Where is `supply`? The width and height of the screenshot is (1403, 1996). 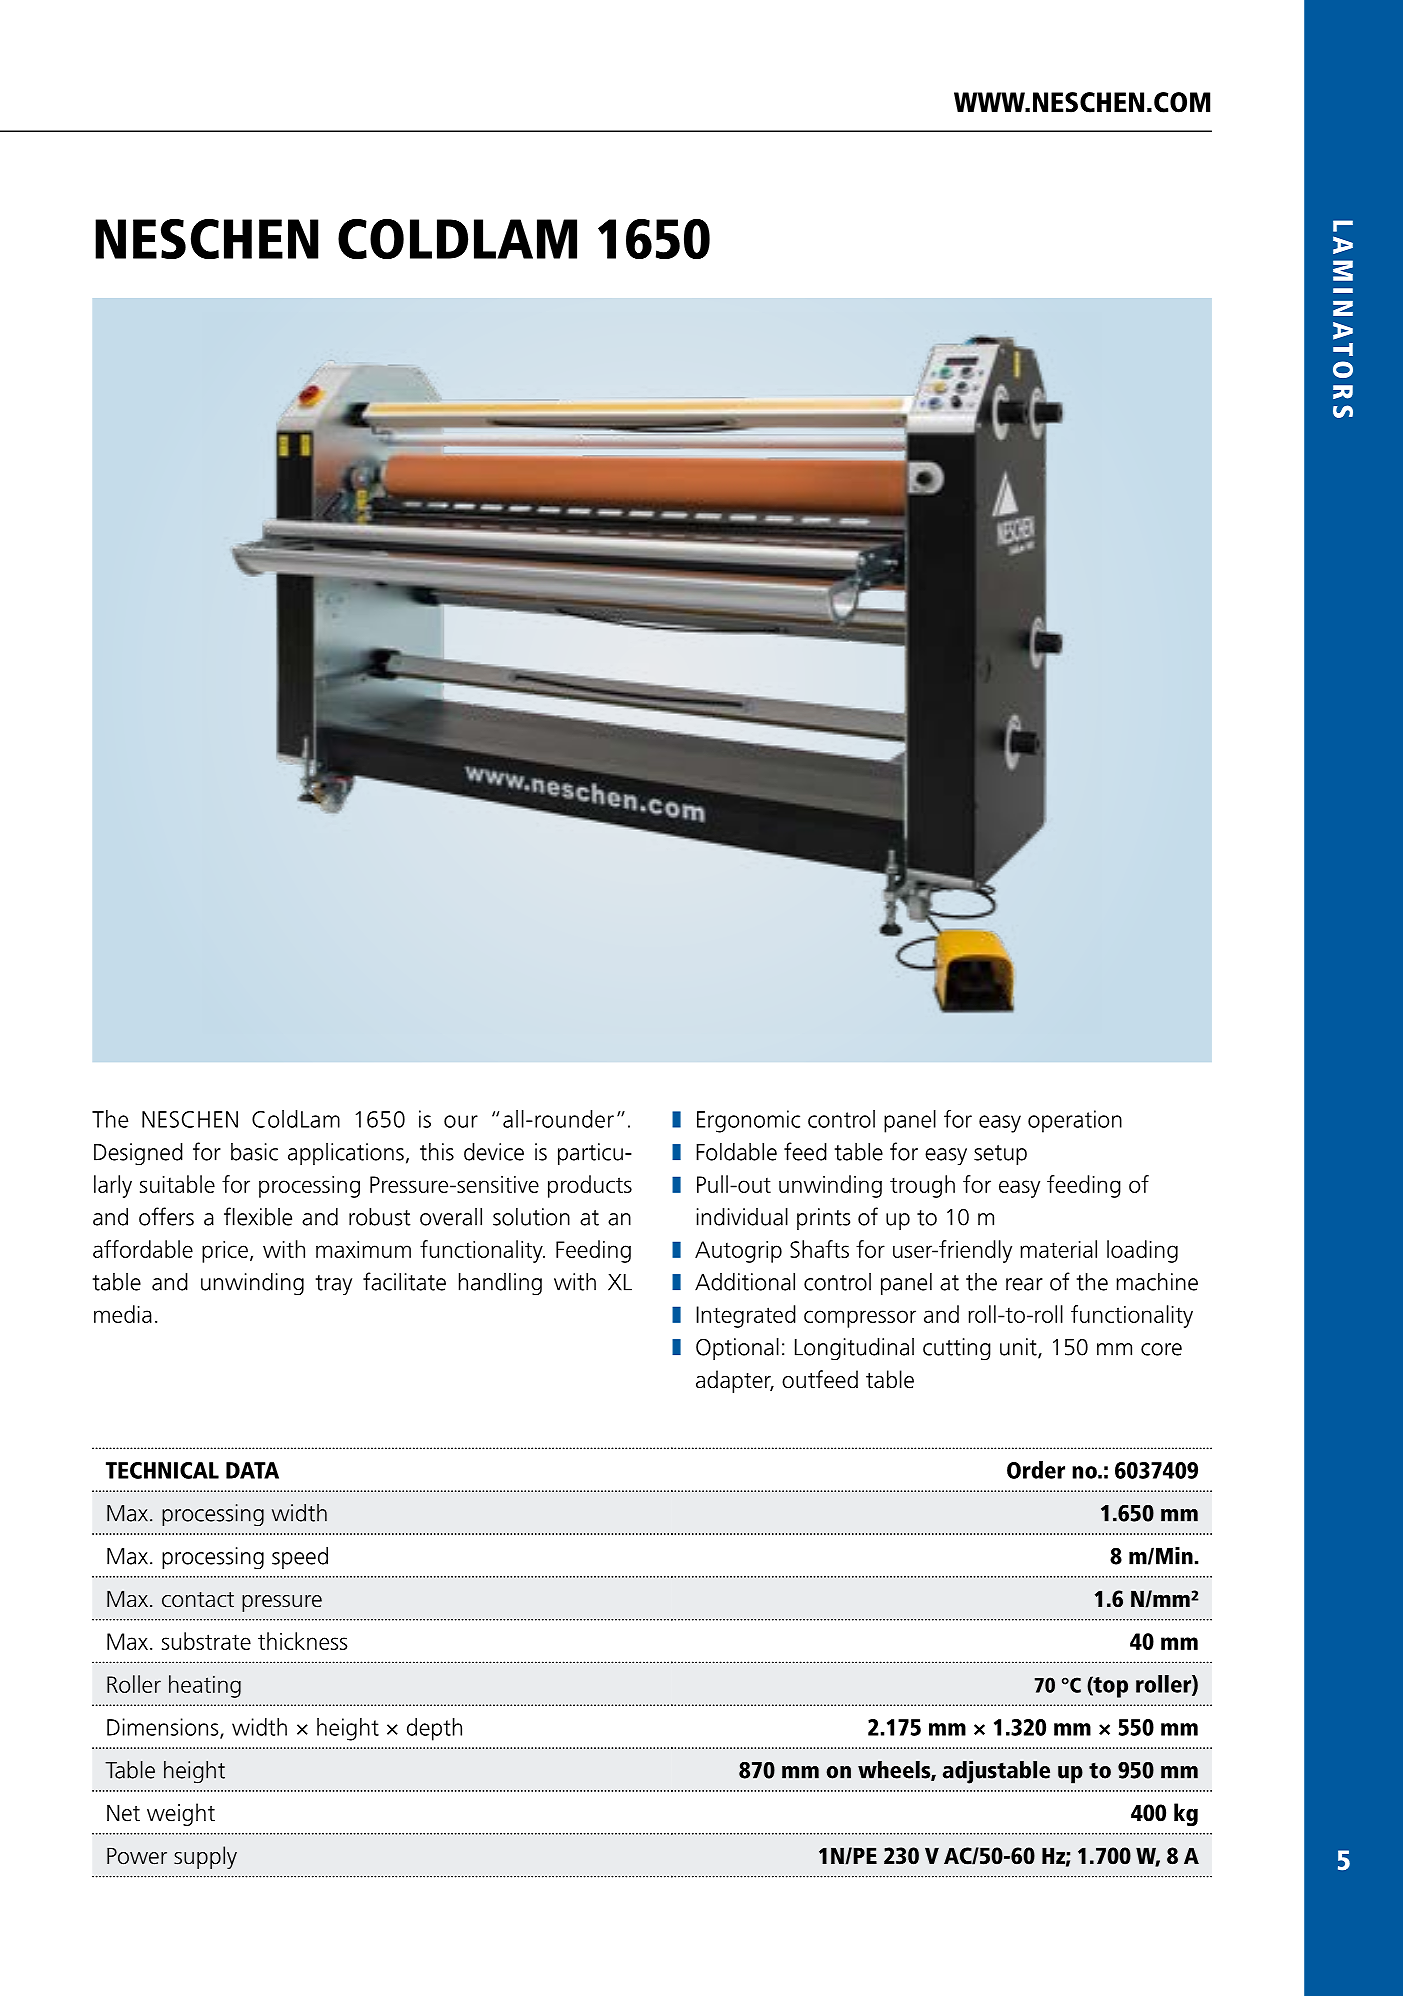
supply is located at coordinates (205, 1857).
